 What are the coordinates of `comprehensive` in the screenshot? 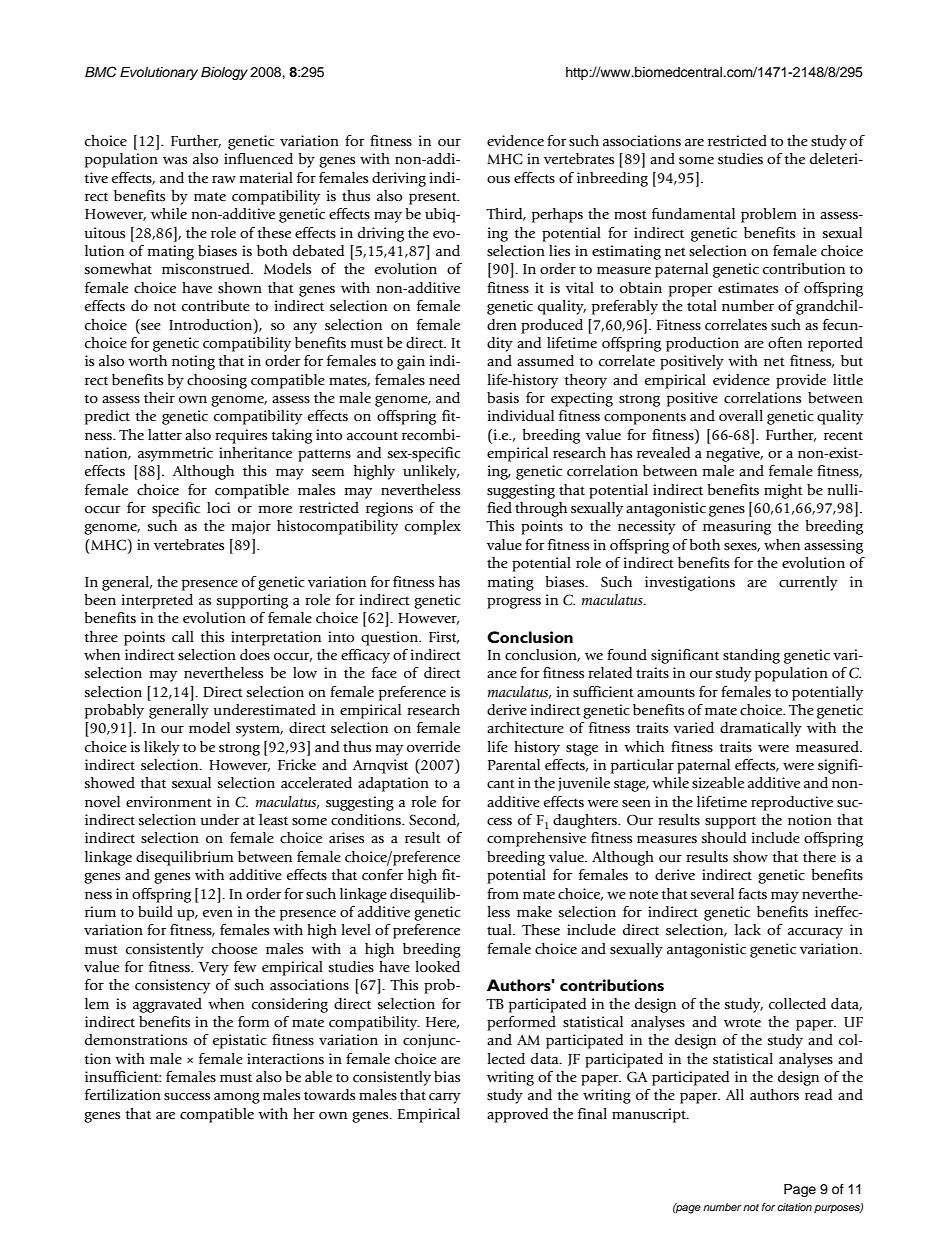 It's located at (536, 839).
